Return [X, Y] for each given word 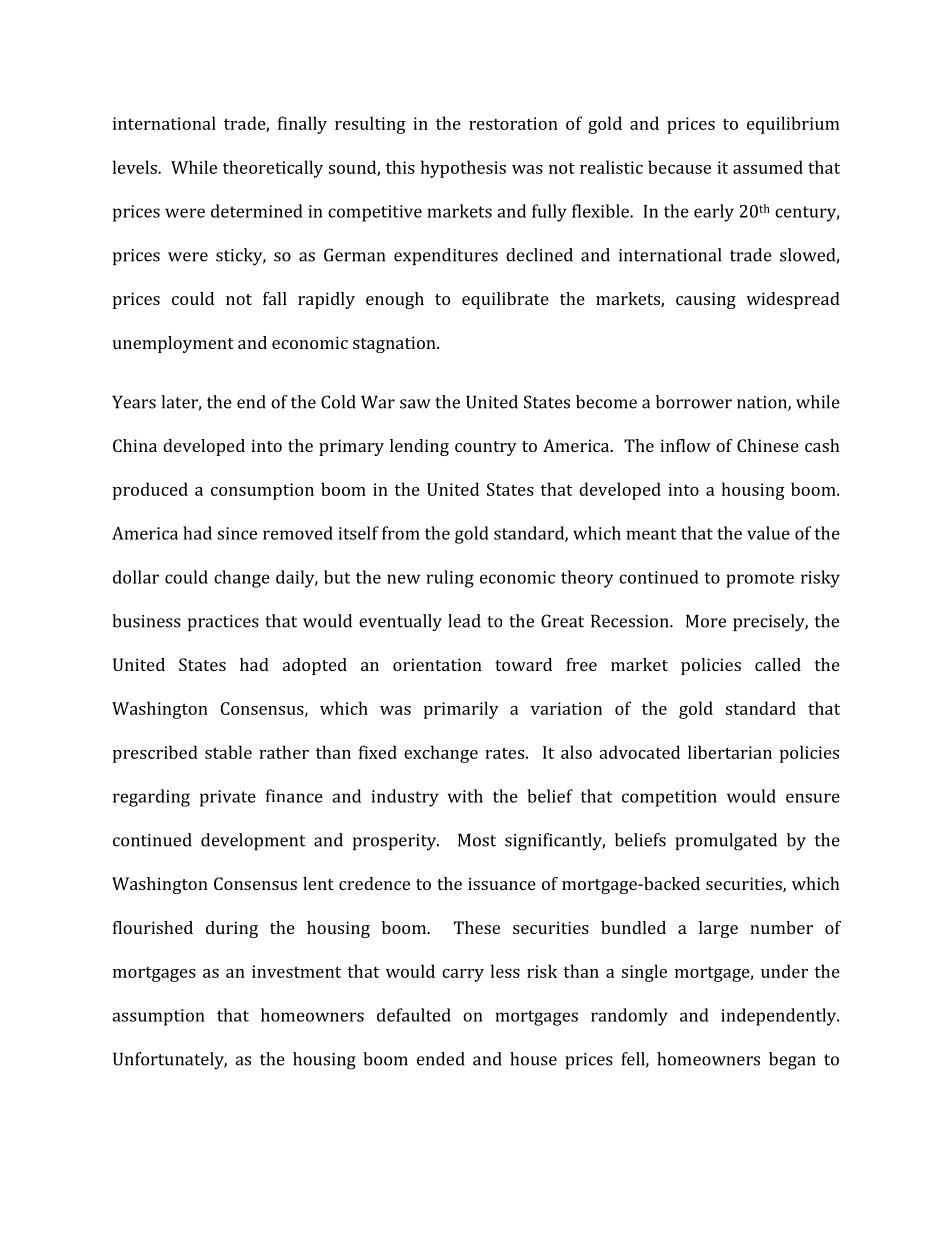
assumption [158, 1017]
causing [706, 300]
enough [395, 300]
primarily [461, 710]
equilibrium [793, 125]
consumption [262, 491]
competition [669, 798]
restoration [513, 123]
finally [302, 125]
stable [228, 752]
